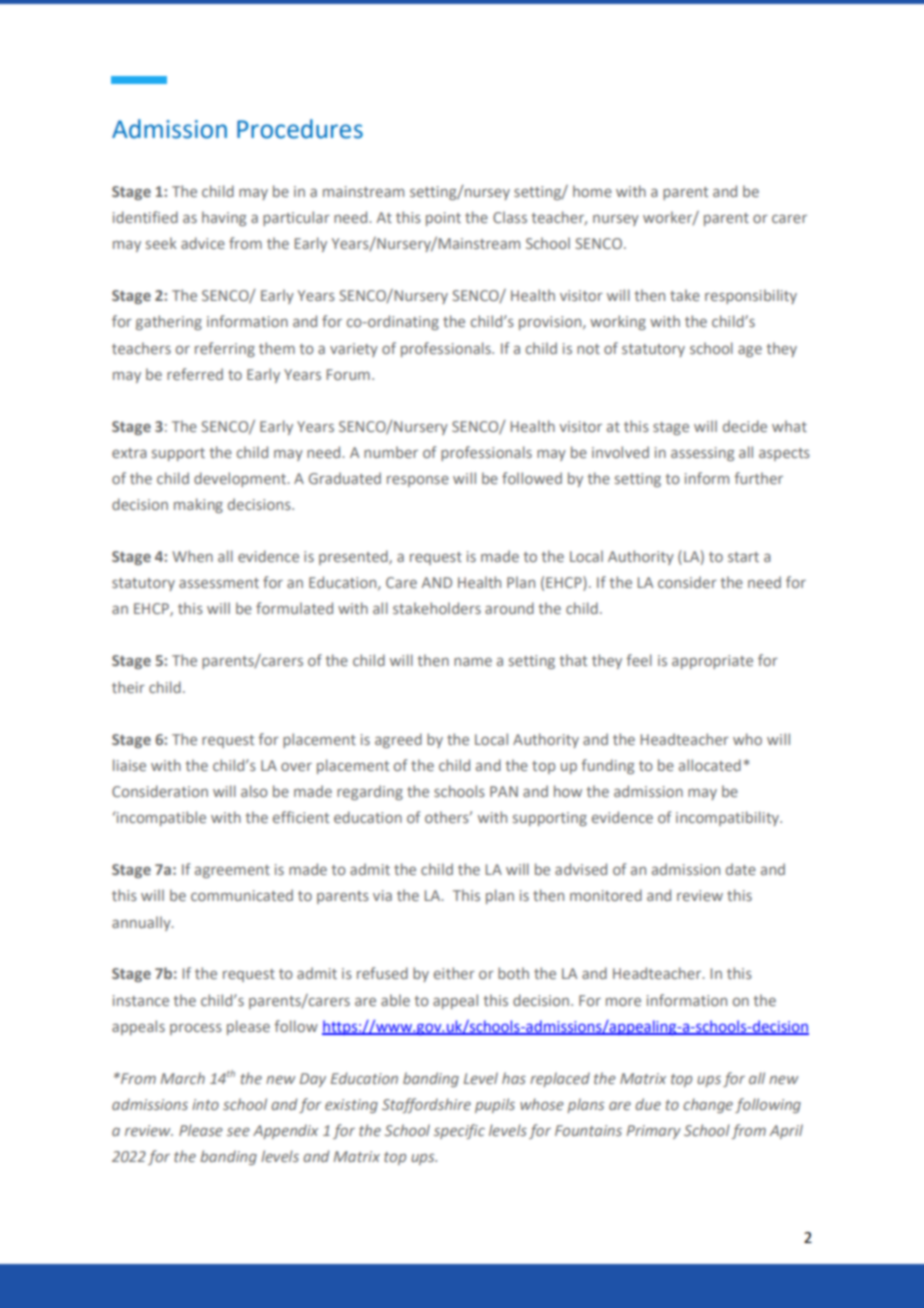 The height and width of the screenshot is (1308, 924). Describe the element at coordinates (708, 1105) in the screenshot. I see `change` at that location.
